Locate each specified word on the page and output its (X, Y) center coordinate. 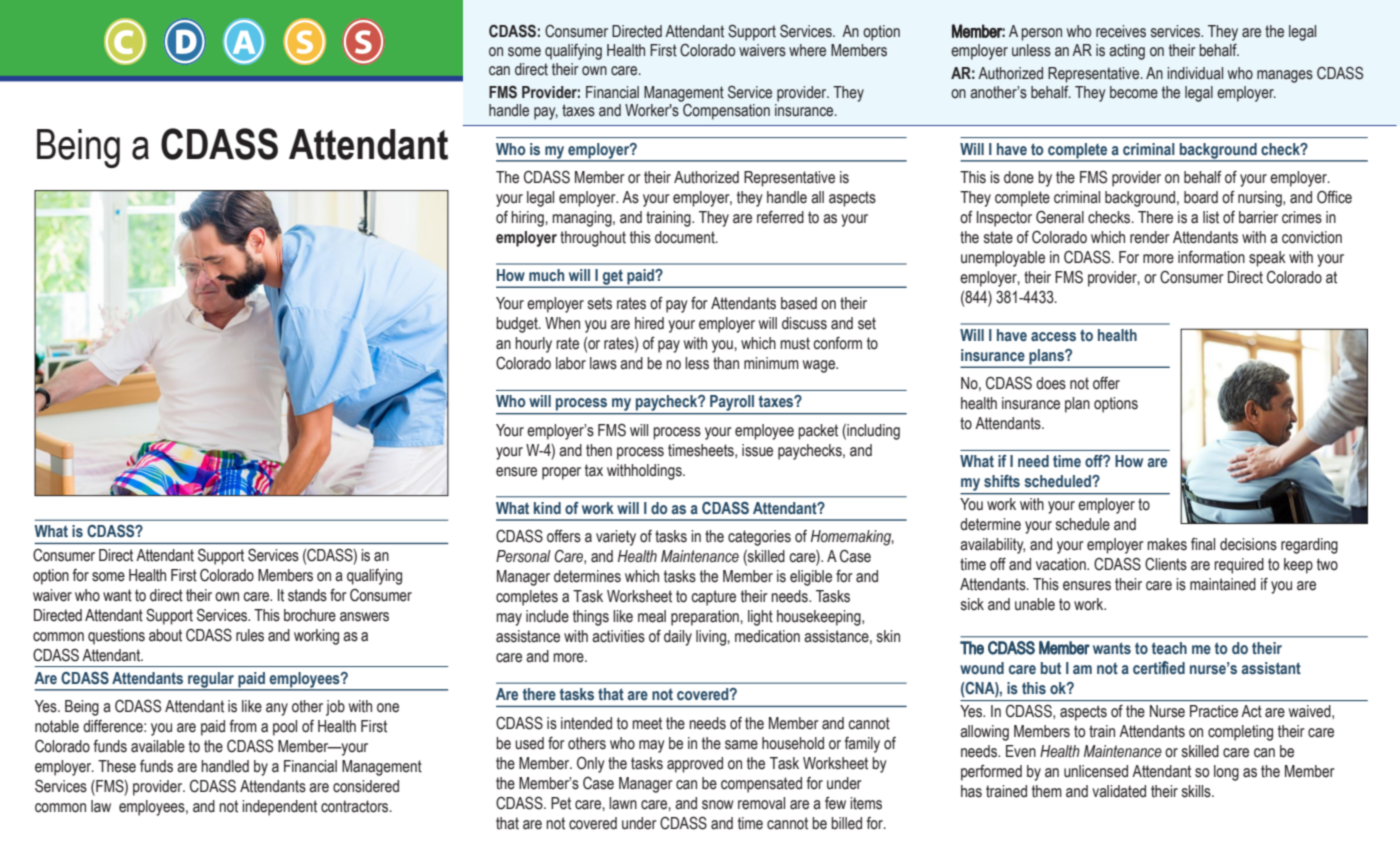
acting (1127, 52)
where (807, 50)
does (1051, 383)
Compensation (726, 112)
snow (718, 805)
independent (279, 808)
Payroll (732, 403)
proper (561, 473)
